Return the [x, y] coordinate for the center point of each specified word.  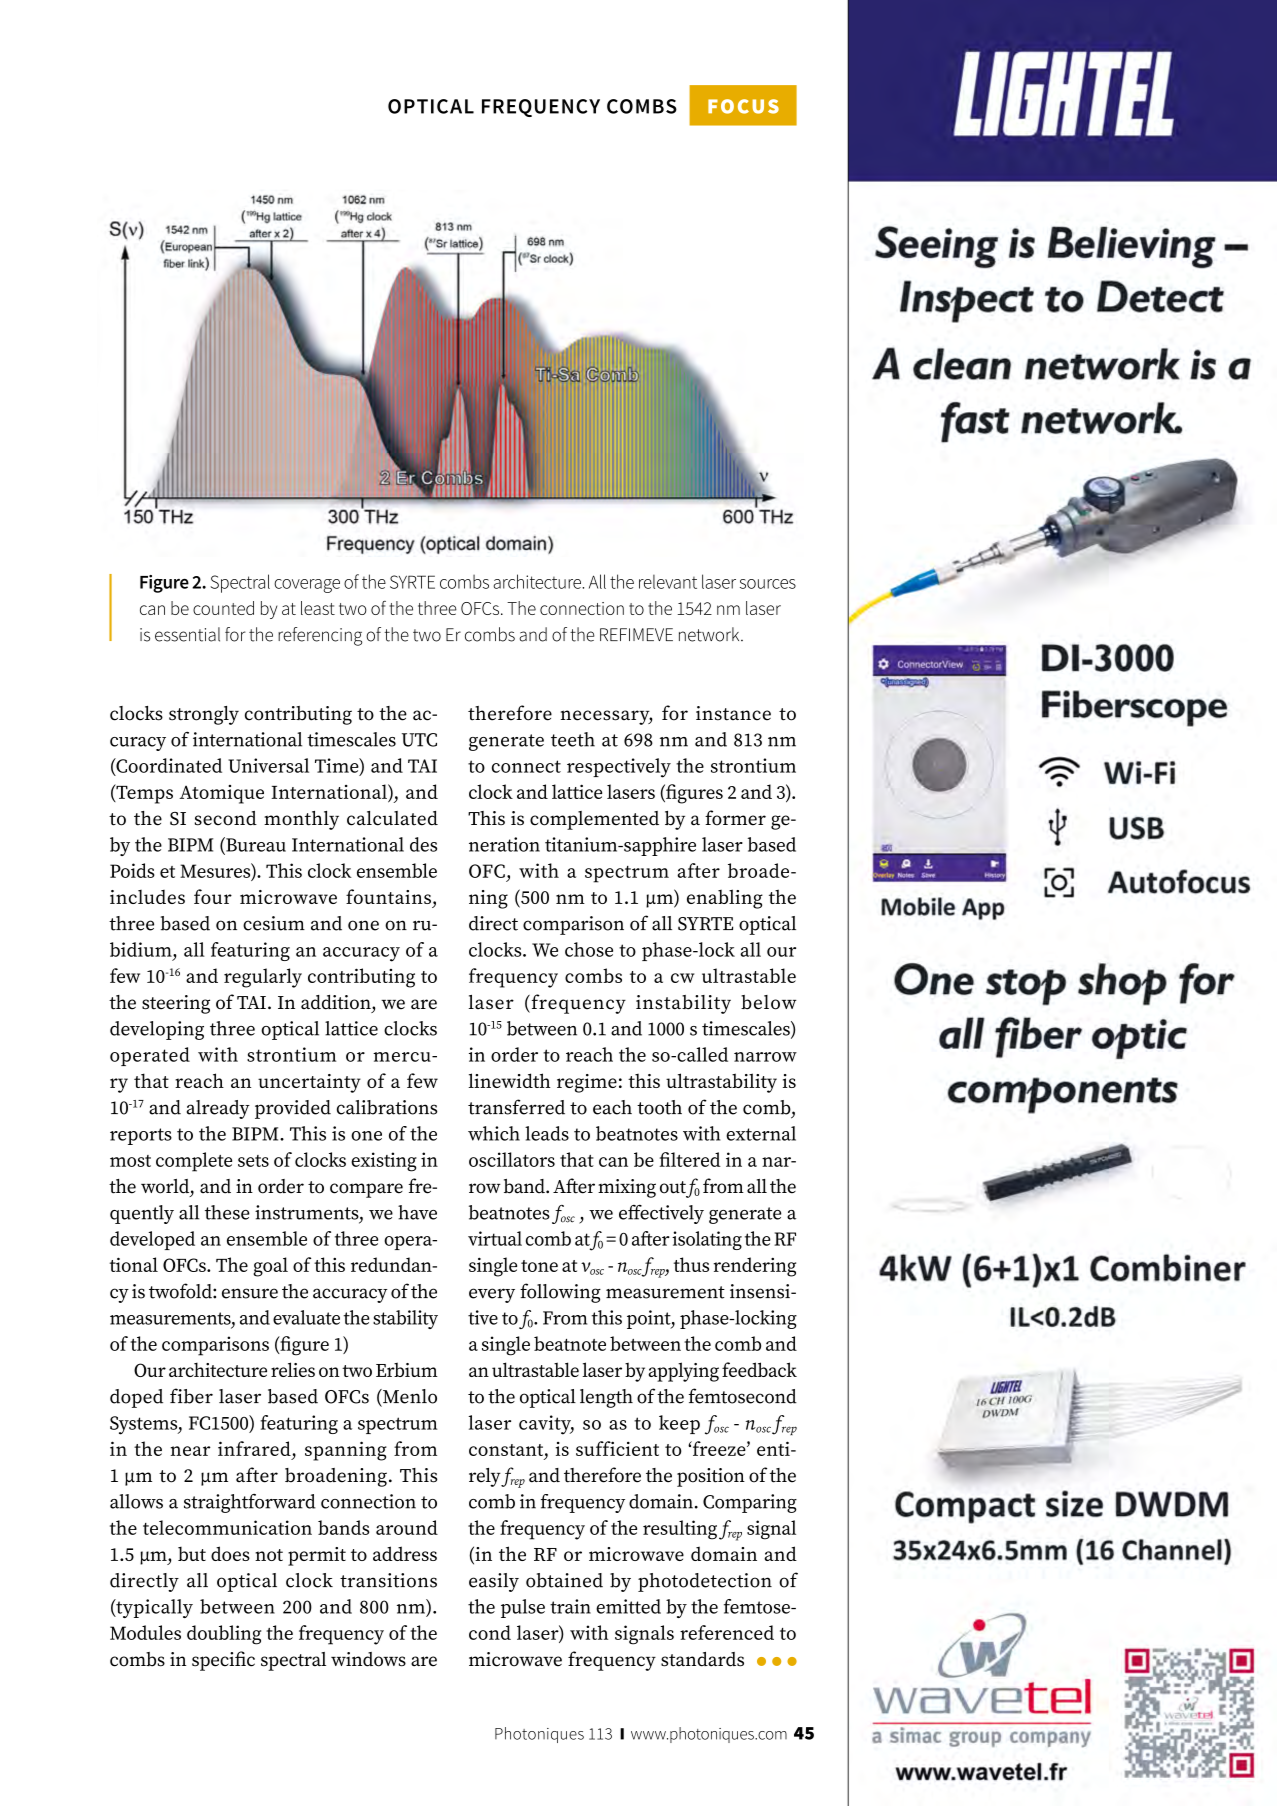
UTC [419, 740]
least [318, 608]
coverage [307, 586]
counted [223, 608]
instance [733, 713]
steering [176, 1004]
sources [768, 584]
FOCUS [743, 106]
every [492, 1295]
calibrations [387, 1107]
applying [683, 1372]
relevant [668, 582]
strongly [204, 715]
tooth [659, 1107]
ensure [250, 1293]
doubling [224, 1635]
